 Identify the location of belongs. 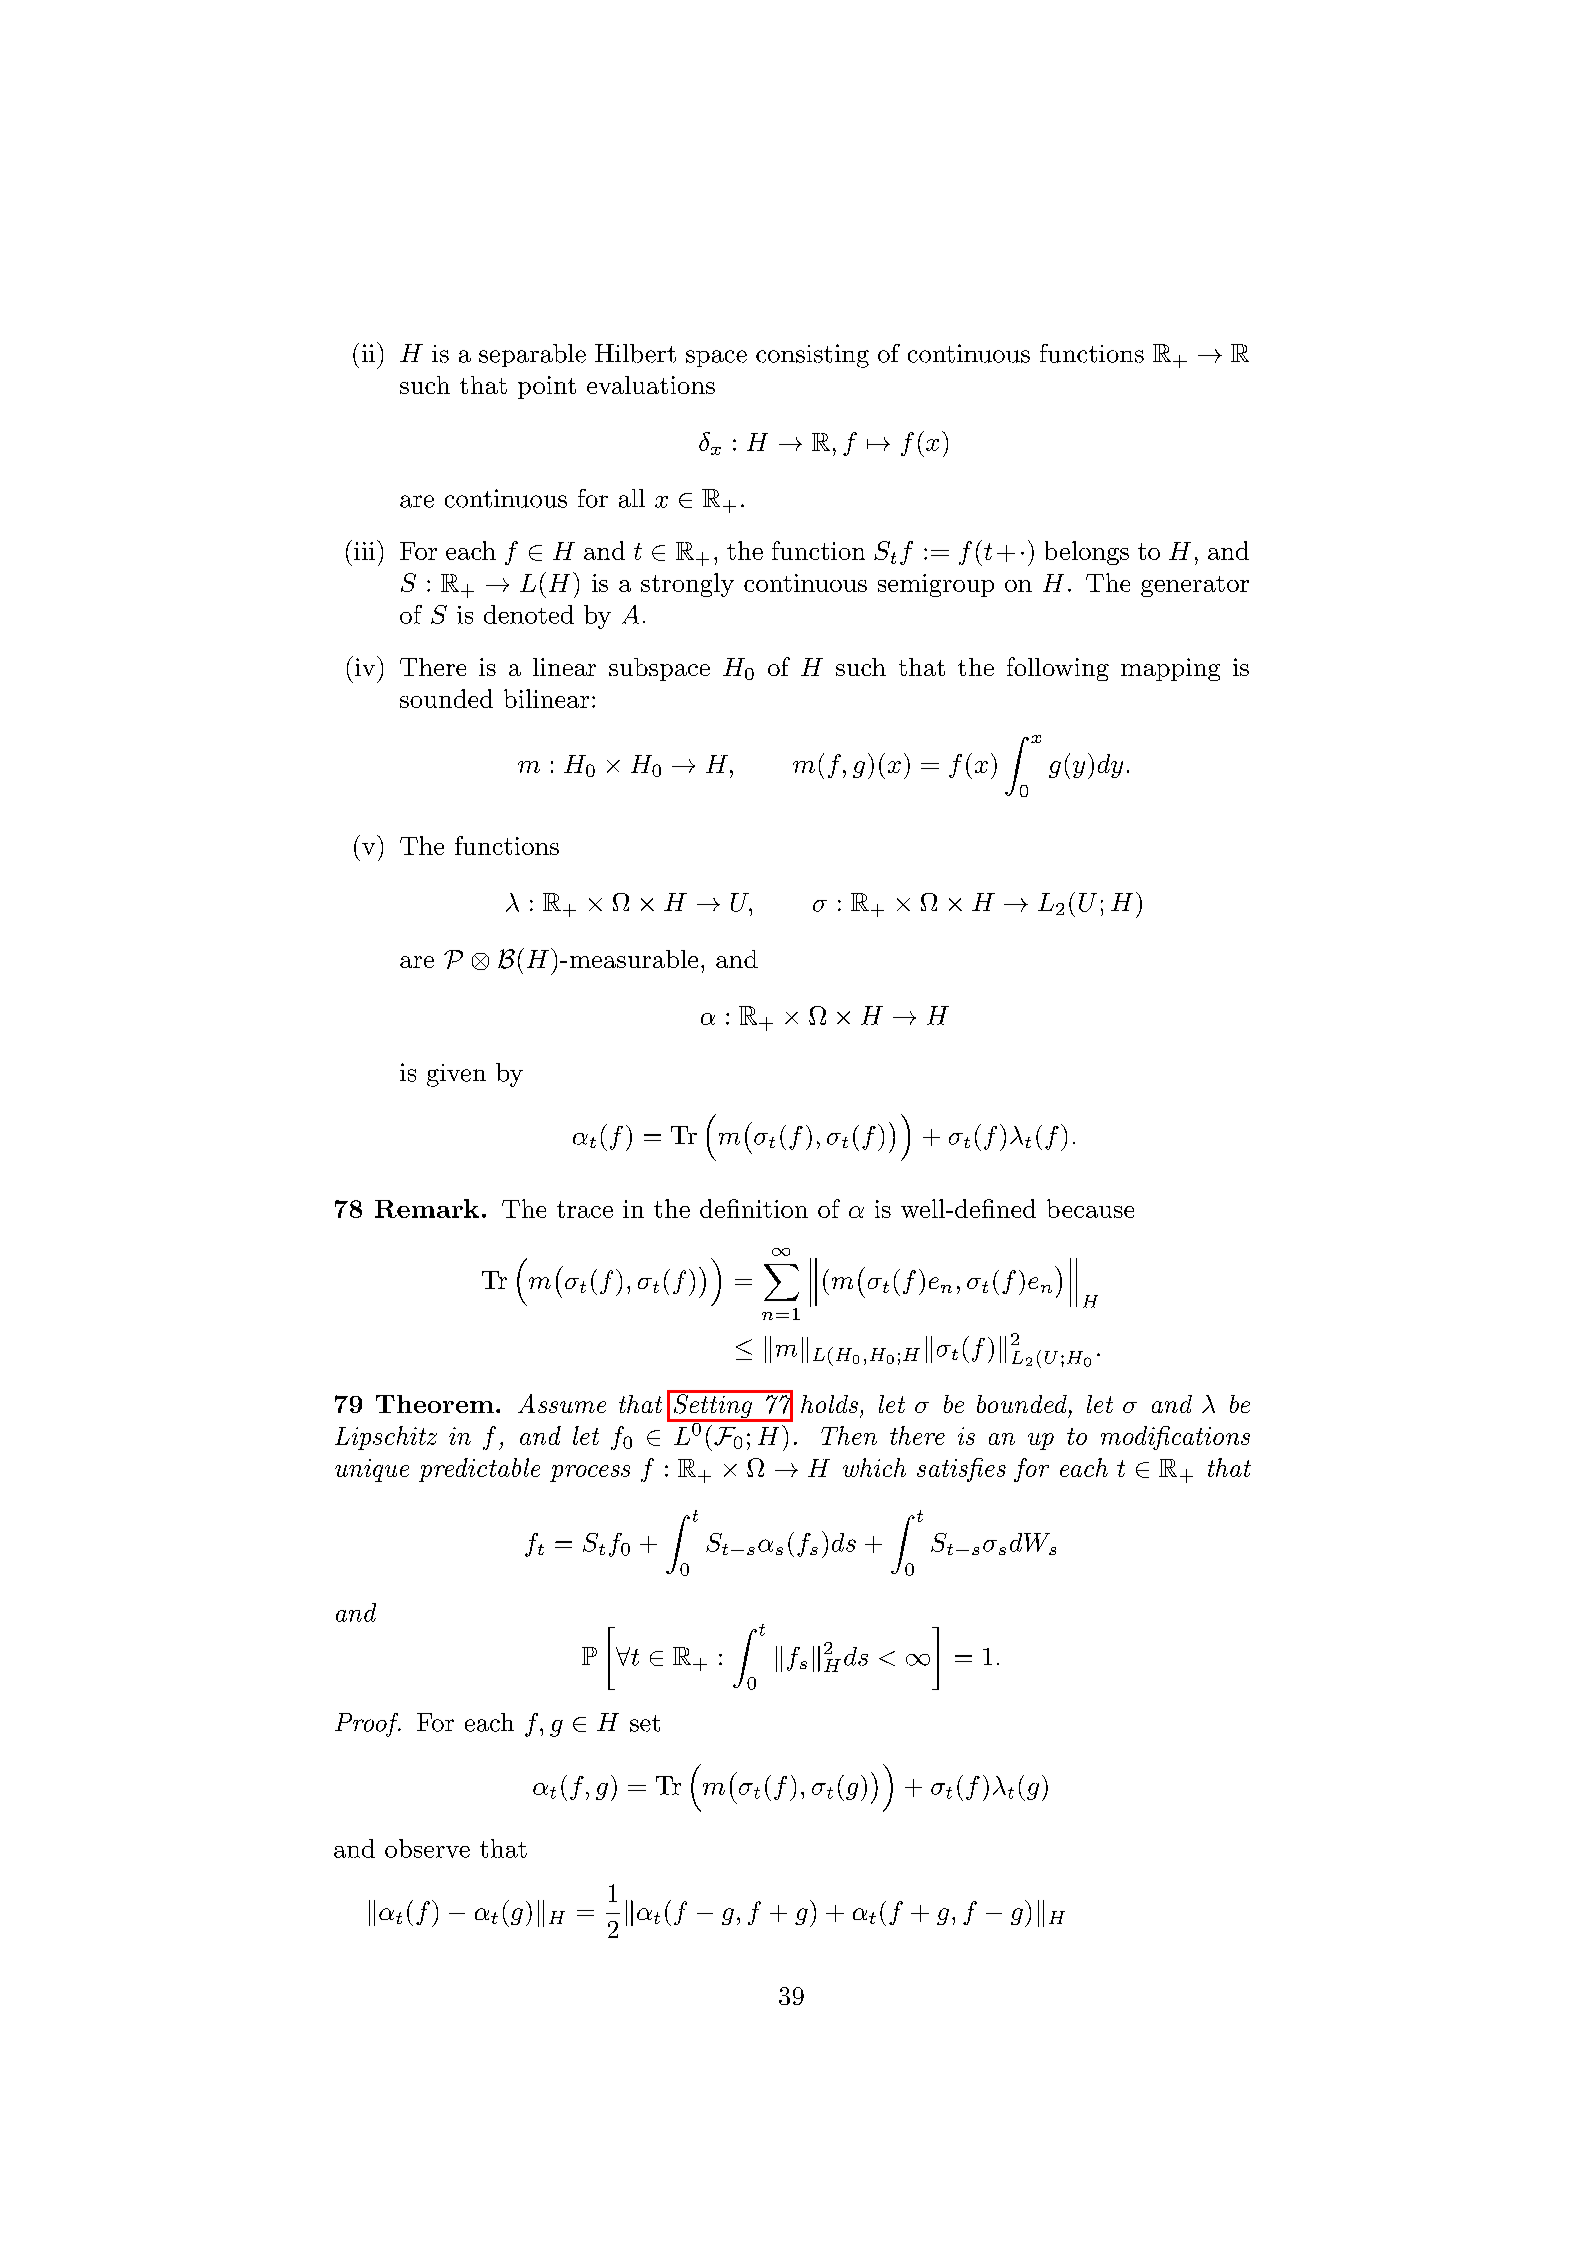
(1087, 553).
